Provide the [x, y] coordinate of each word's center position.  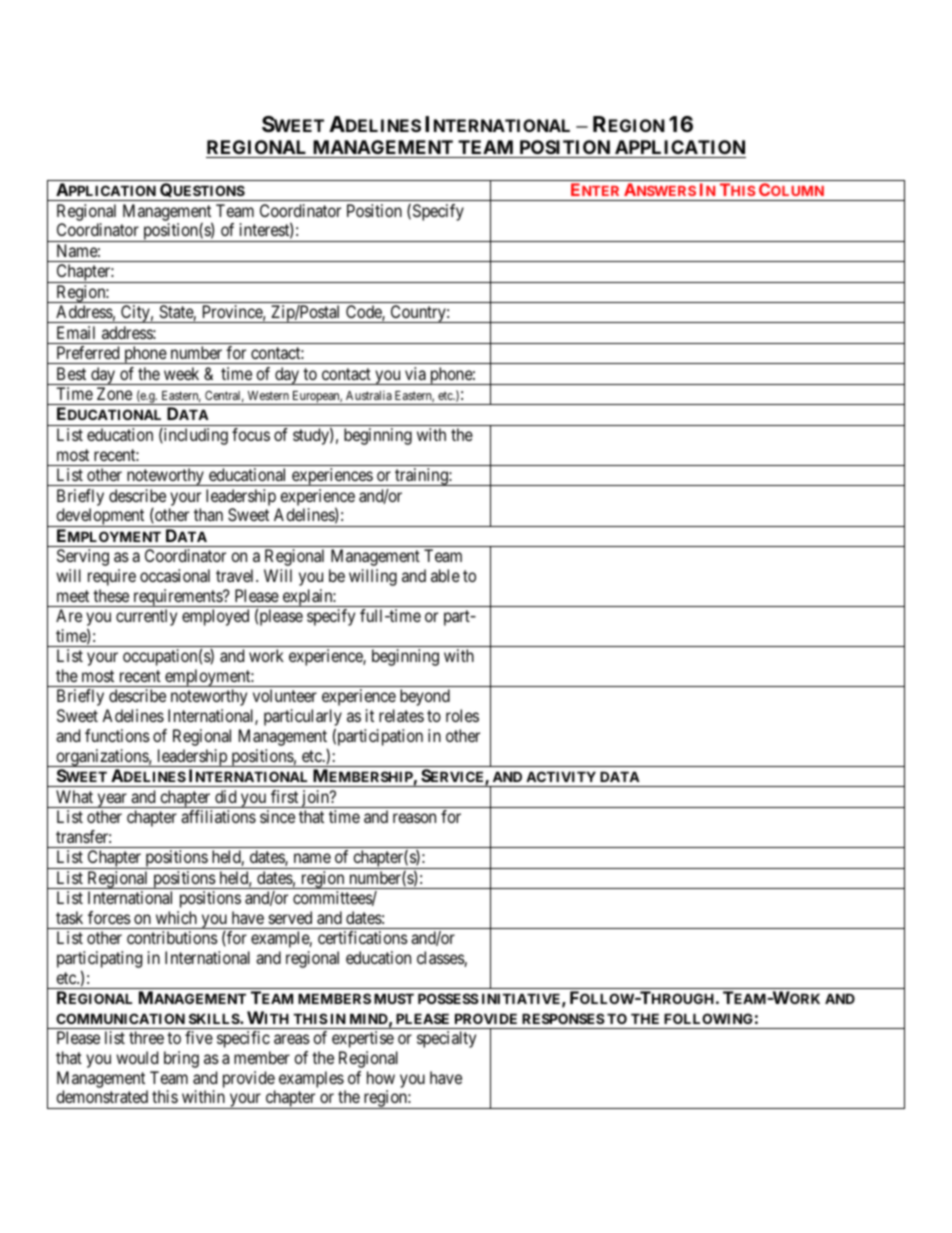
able [445, 575]
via [415, 373]
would [137, 1057]
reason [414, 818]
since [277, 816]
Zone [114, 393]
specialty [446, 1039]
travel [236, 575]
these [111, 595]
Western [268, 395]
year [112, 800]
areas [292, 1039]
